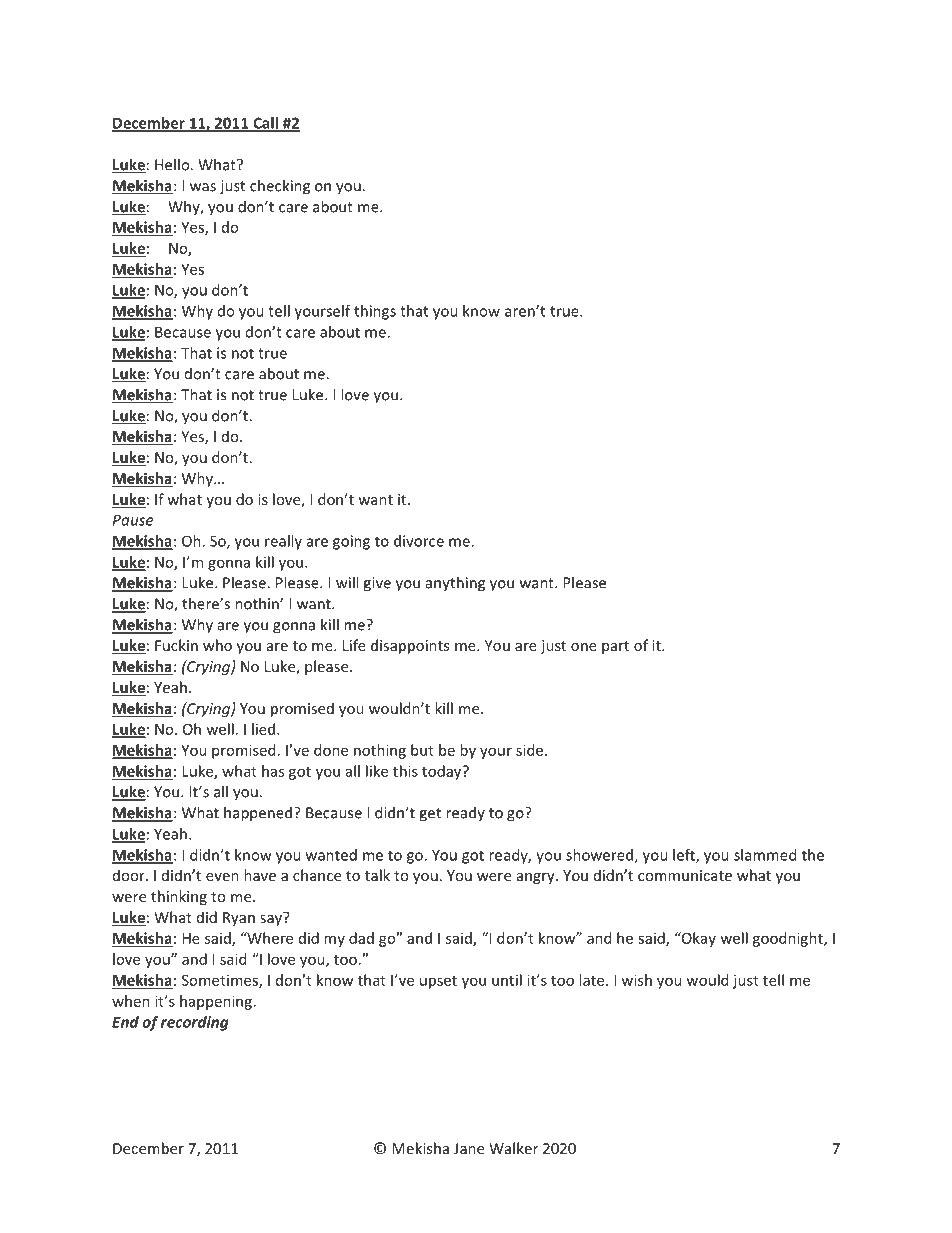  What do you see at coordinates (636, 980) in the page?
I see `wish` at bounding box center [636, 980].
